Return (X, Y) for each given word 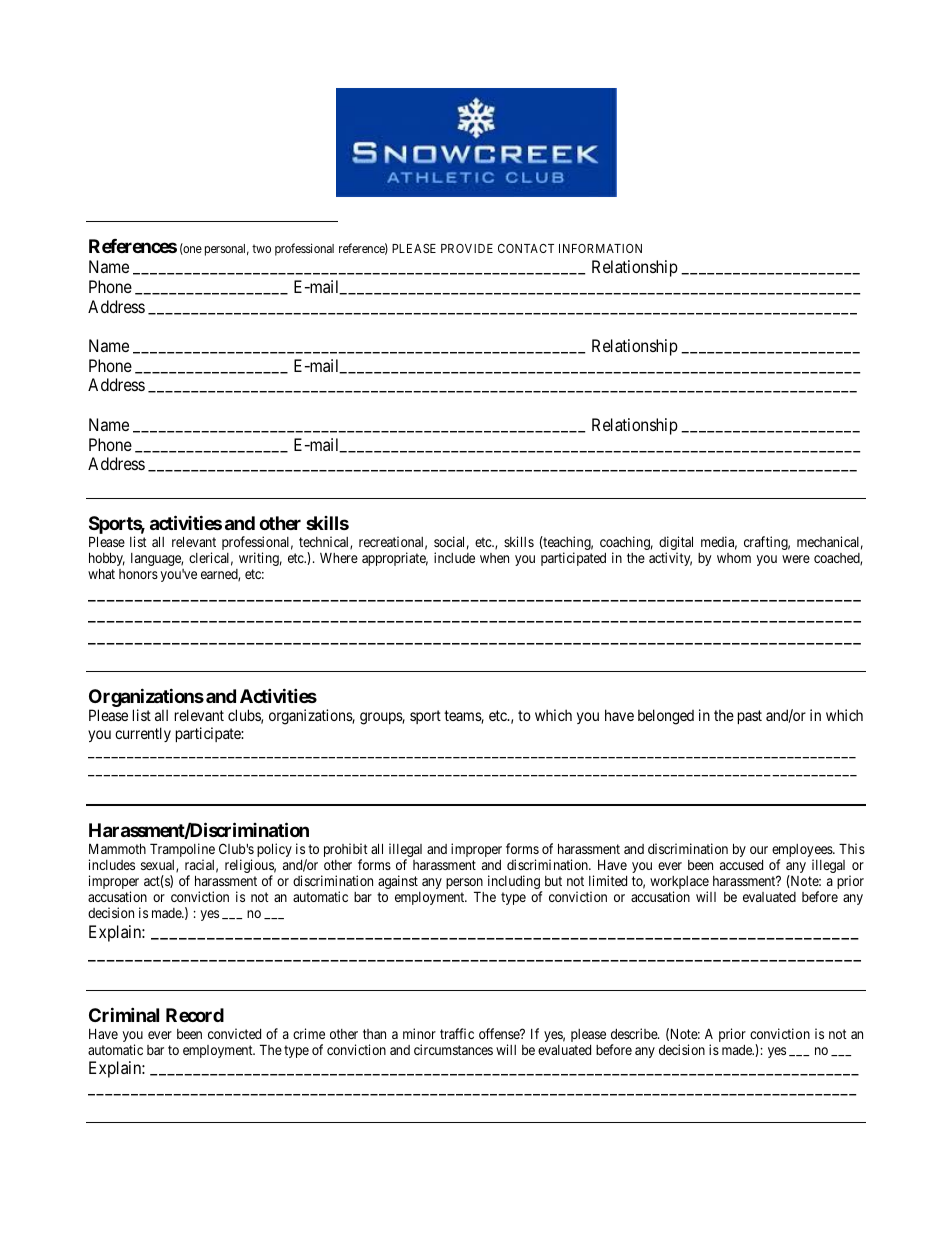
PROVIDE (467, 248)
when (494, 558)
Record (195, 1015)
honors (138, 574)
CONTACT (526, 248)
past (750, 717)
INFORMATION (600, 248)
